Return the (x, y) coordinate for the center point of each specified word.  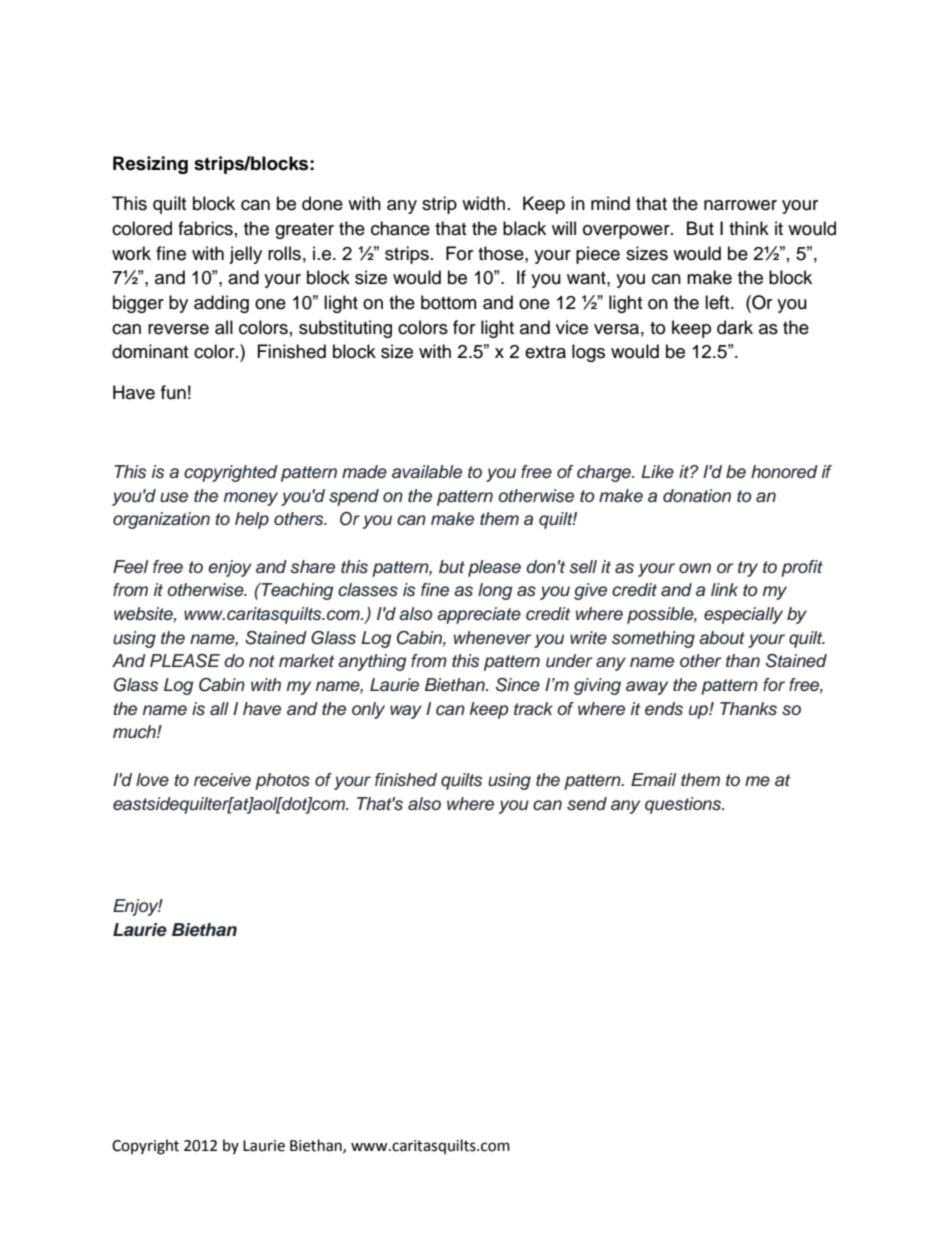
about (722, 638)
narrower (740, 205)
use (174, 497)
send (587, 804)
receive (222, 780)
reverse (178, 329)
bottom (448, 302)
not (262, 661)
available (427, 472)
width (483, 203)
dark (735, 327)
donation (697, 496)
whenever (492, 638)
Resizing (150, 165)
